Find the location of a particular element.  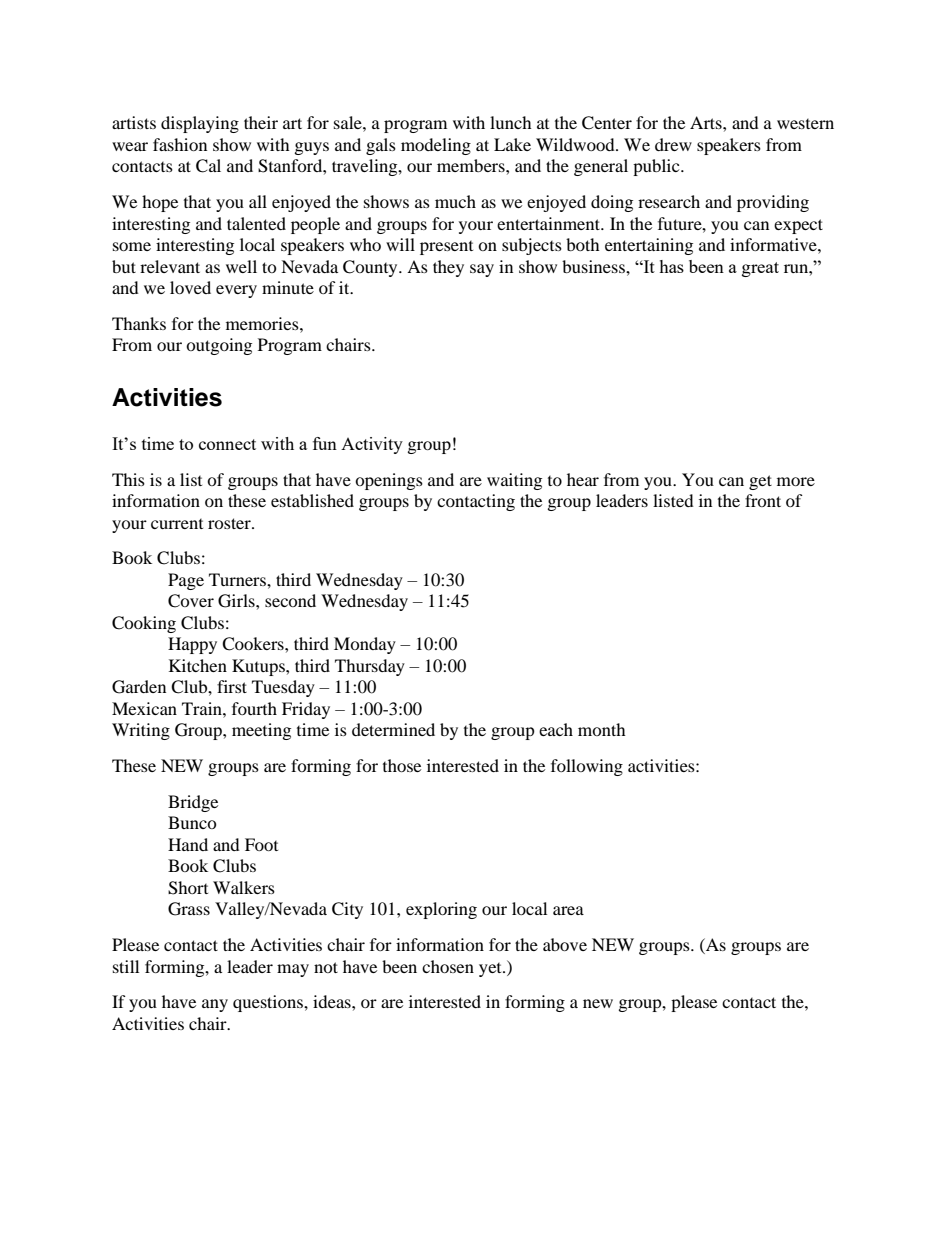

members is located at coordinates (472, 165).
